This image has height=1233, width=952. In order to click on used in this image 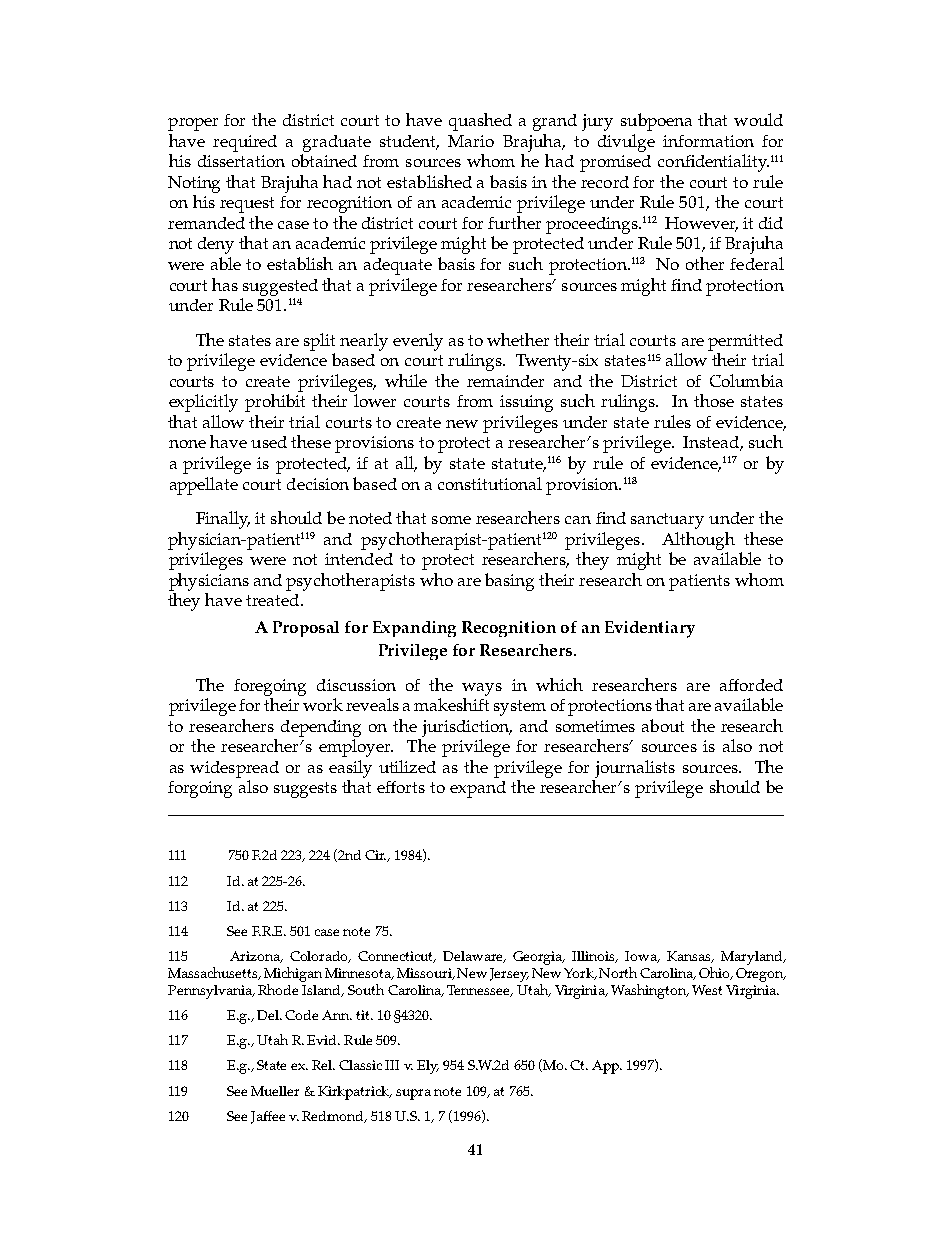, I will do `click(269, 442)`.
